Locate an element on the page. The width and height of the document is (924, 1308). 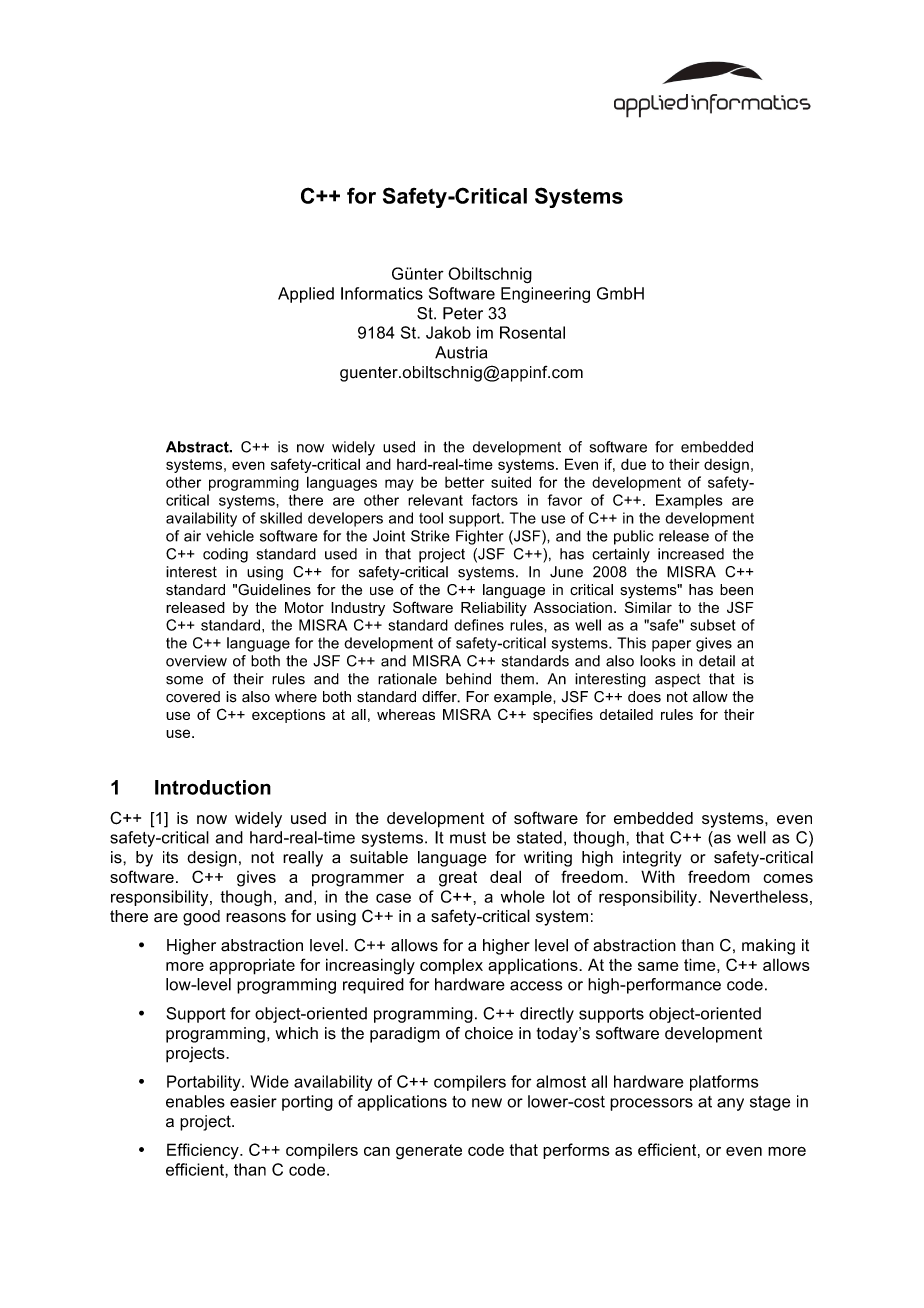
must is located at coordinates (468, 838).
